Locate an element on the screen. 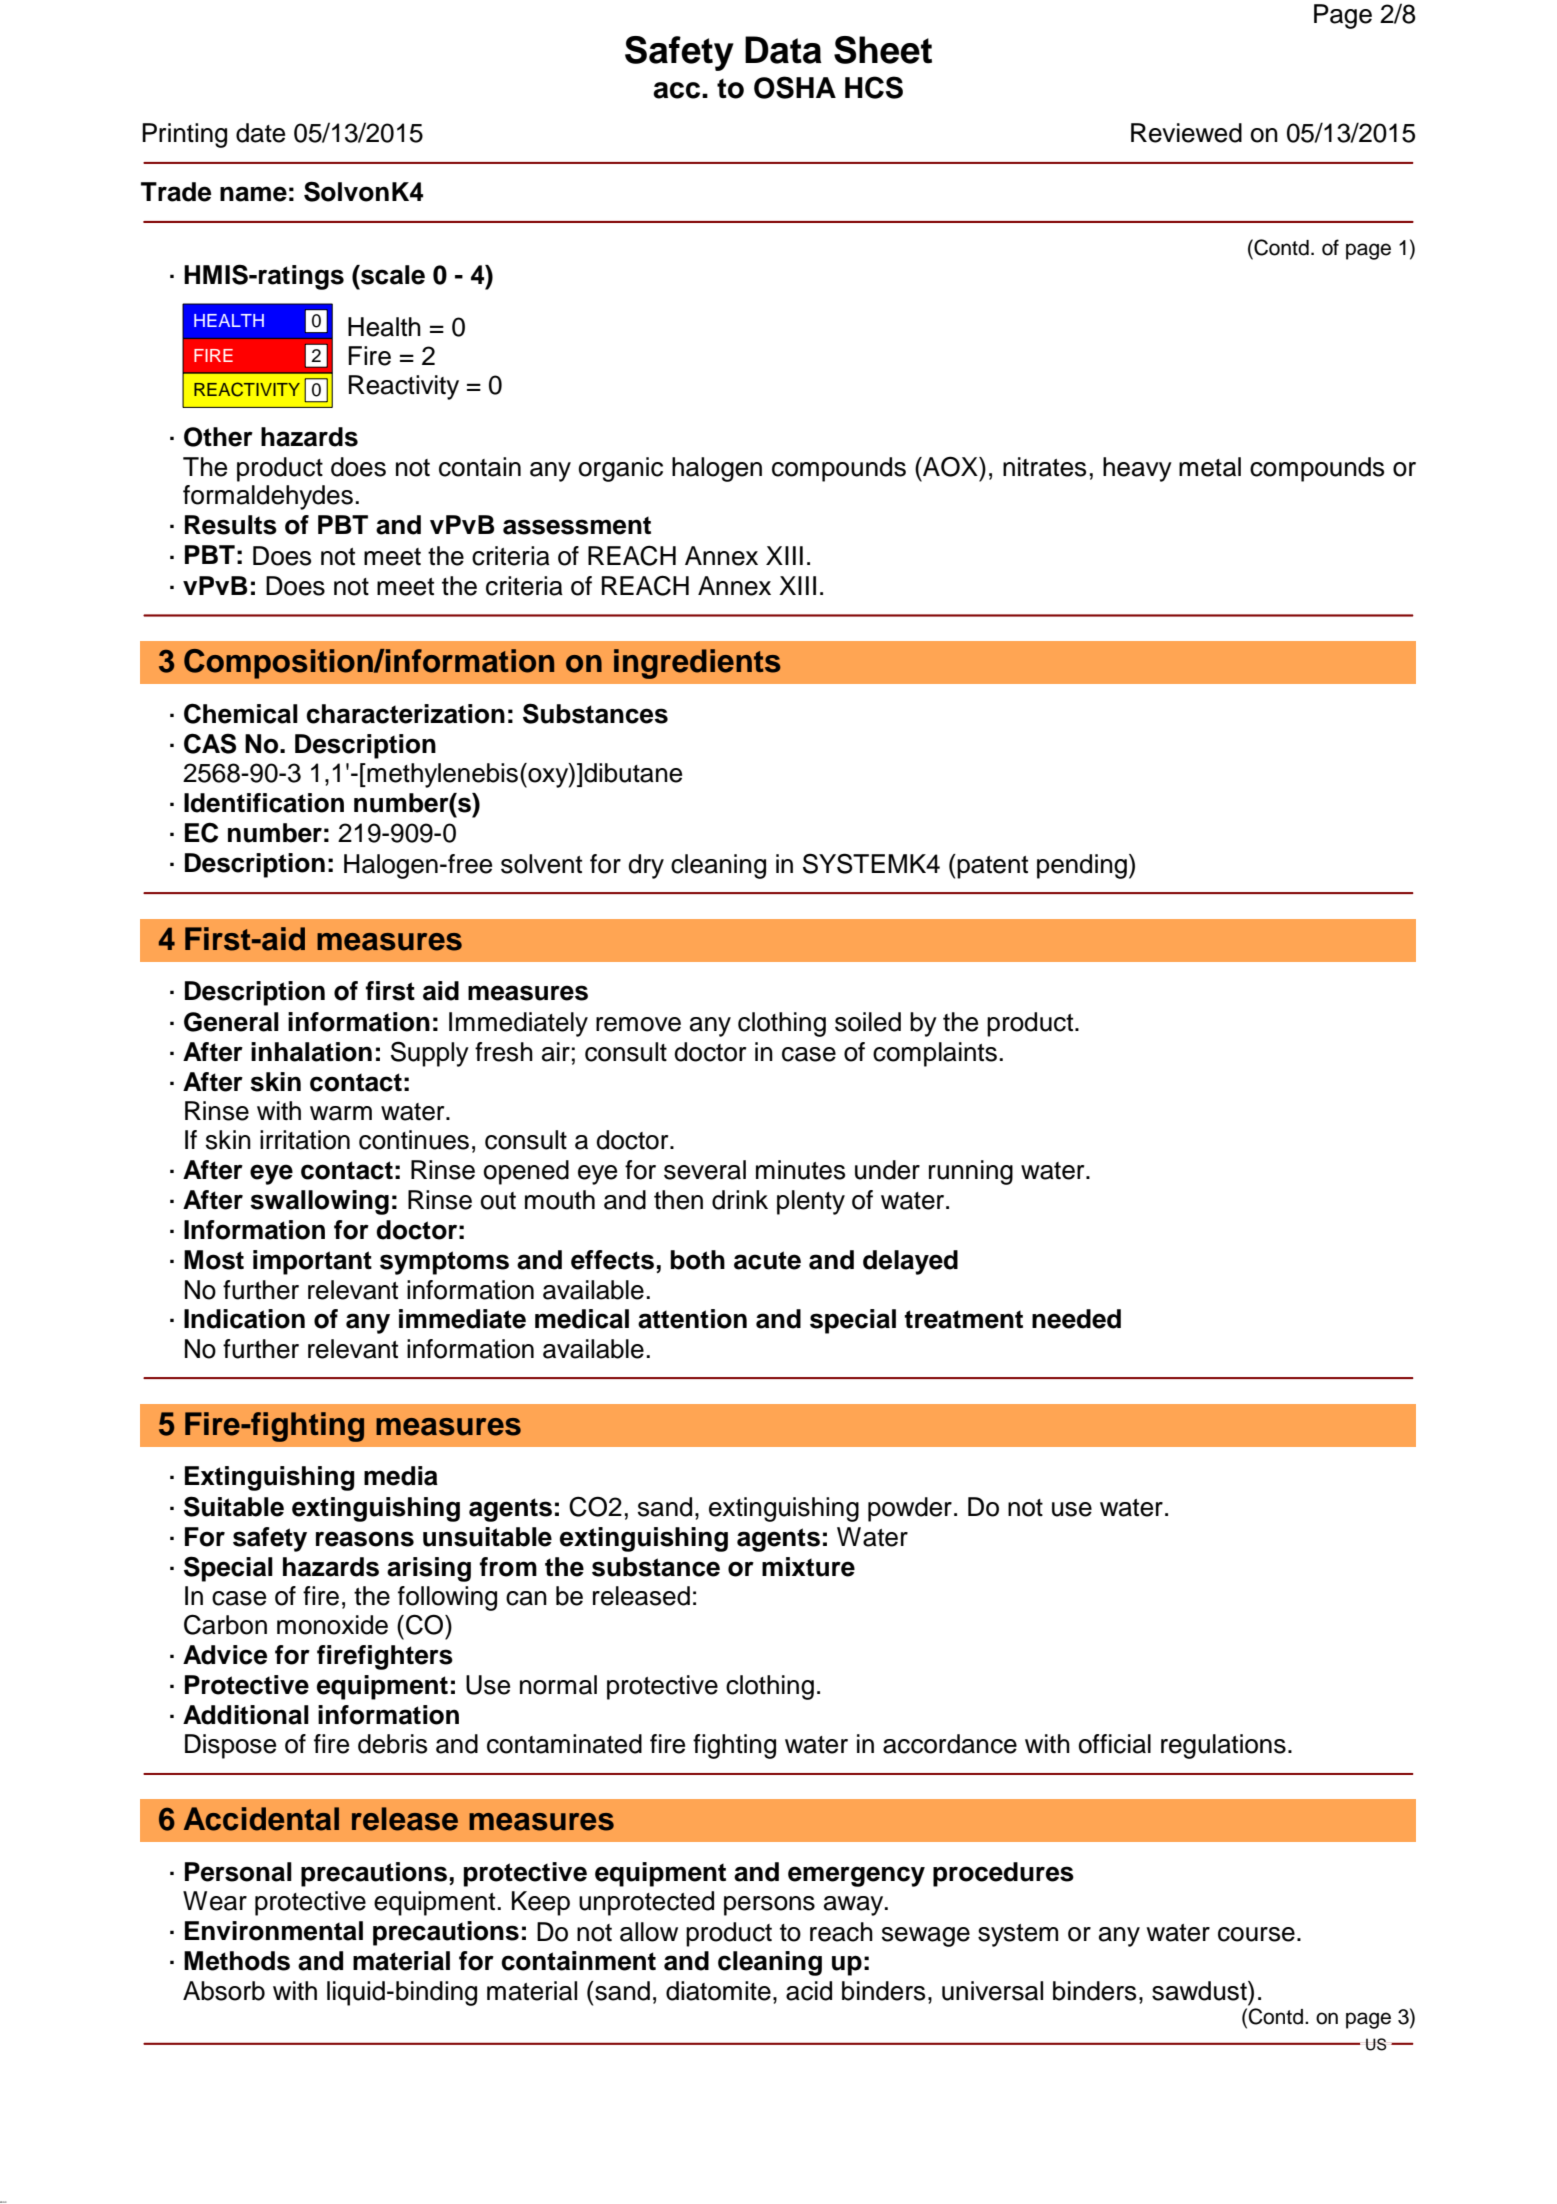 The width and height of the screenshot is (1557, 2204). important is located at coordinates (312, 1262).
